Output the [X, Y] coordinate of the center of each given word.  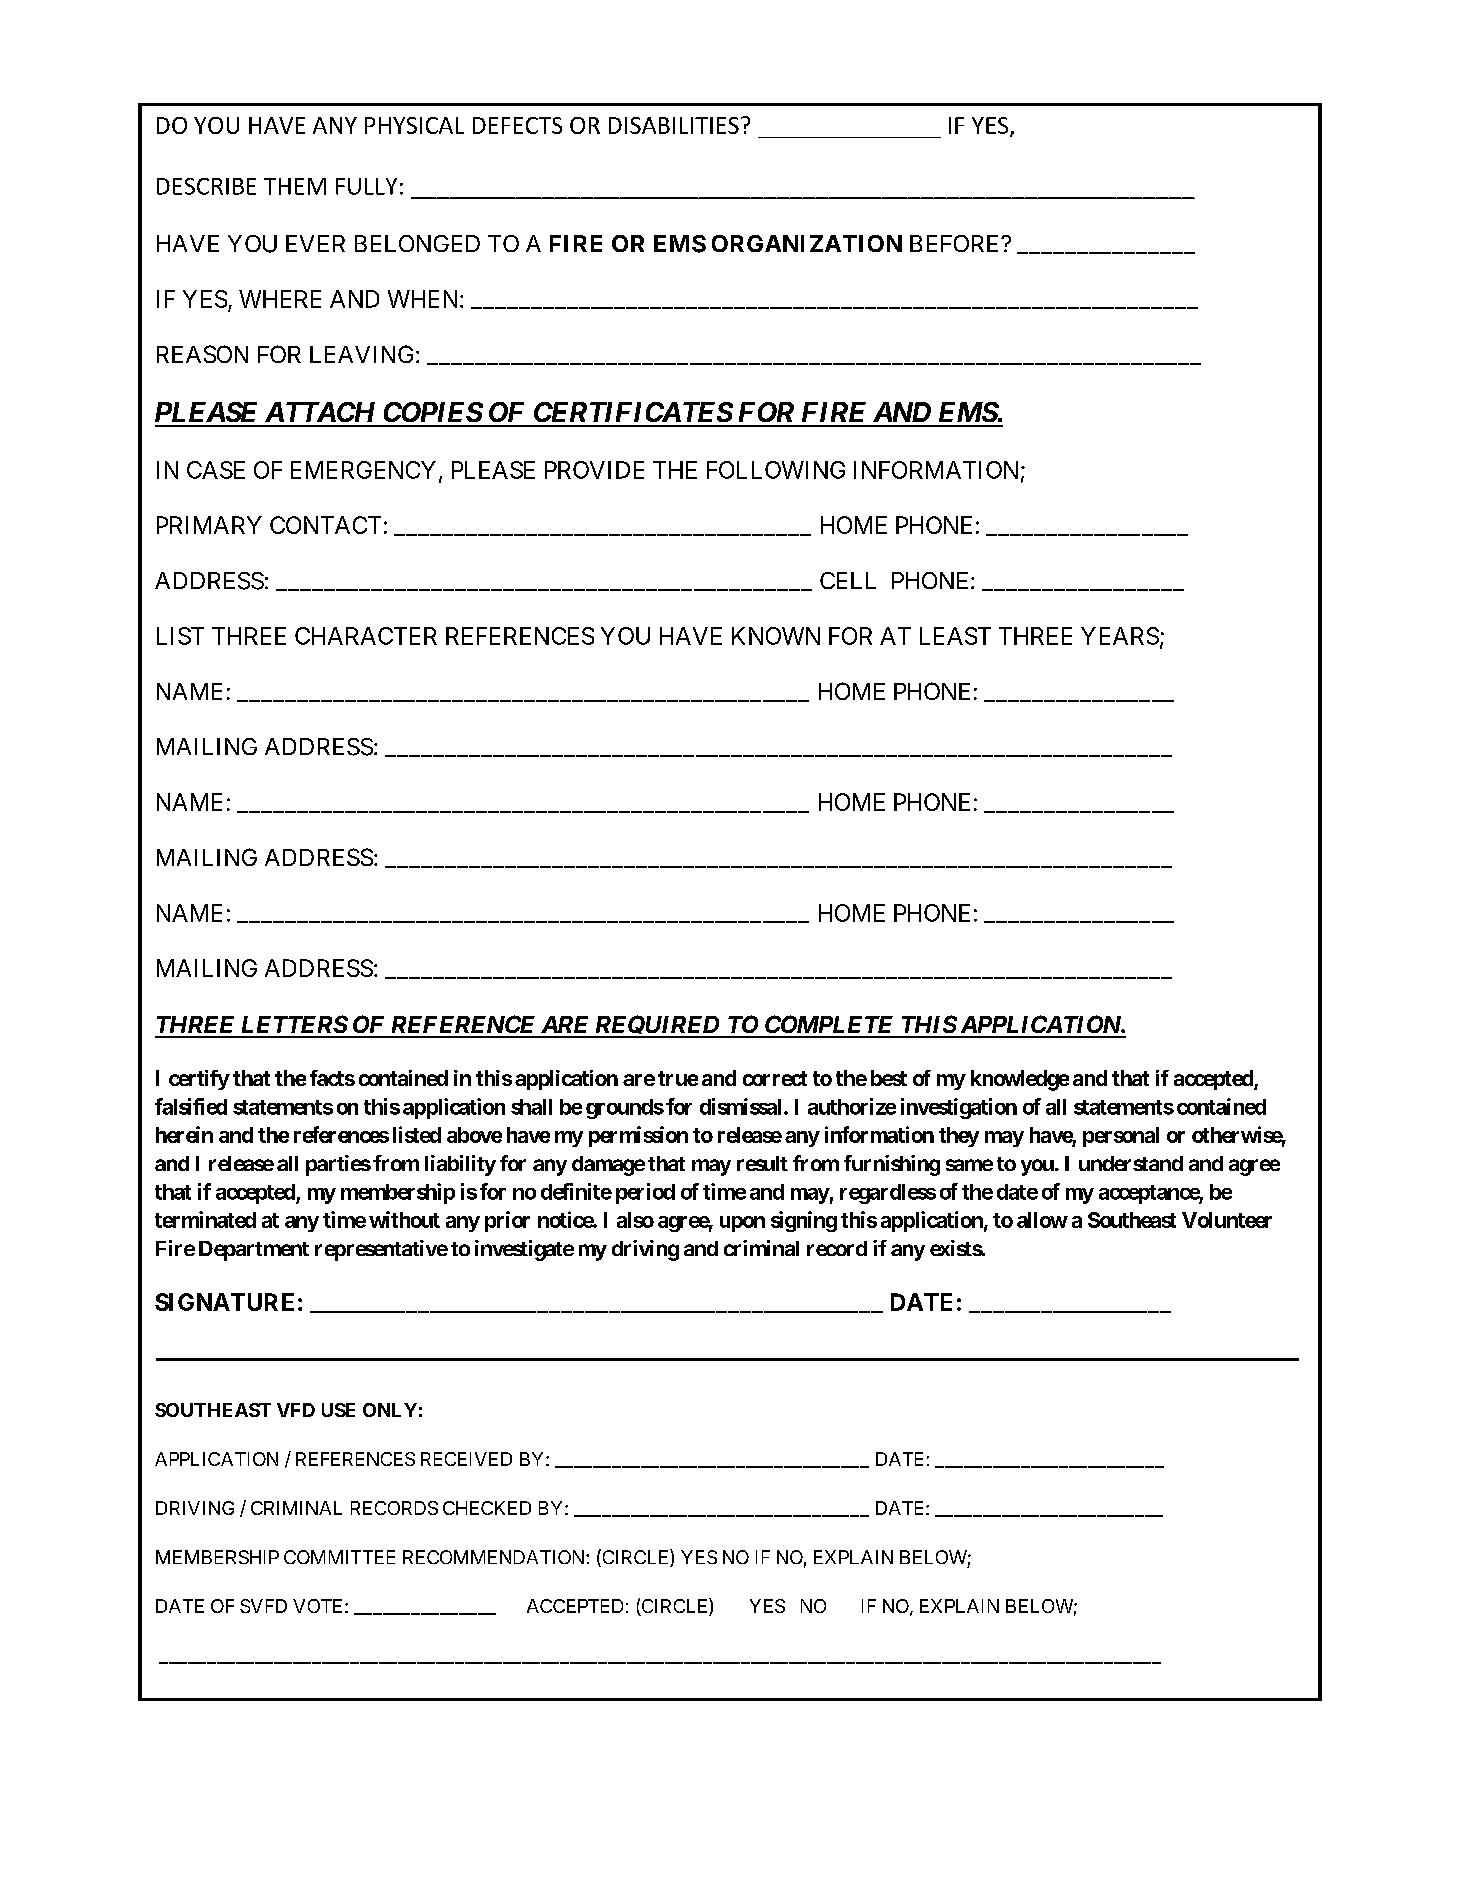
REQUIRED [656, 1026]
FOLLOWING [776, 470]
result [762, 1163]
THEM [295, 186]
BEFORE [956, 243]
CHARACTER [366, 636]
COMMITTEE [339, 1557]
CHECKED [487, 1508]
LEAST [955, 636]
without [404, 1219]
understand [1131, 1163]
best [889, 1078]
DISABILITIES [674, 125]
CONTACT [325, 525]
